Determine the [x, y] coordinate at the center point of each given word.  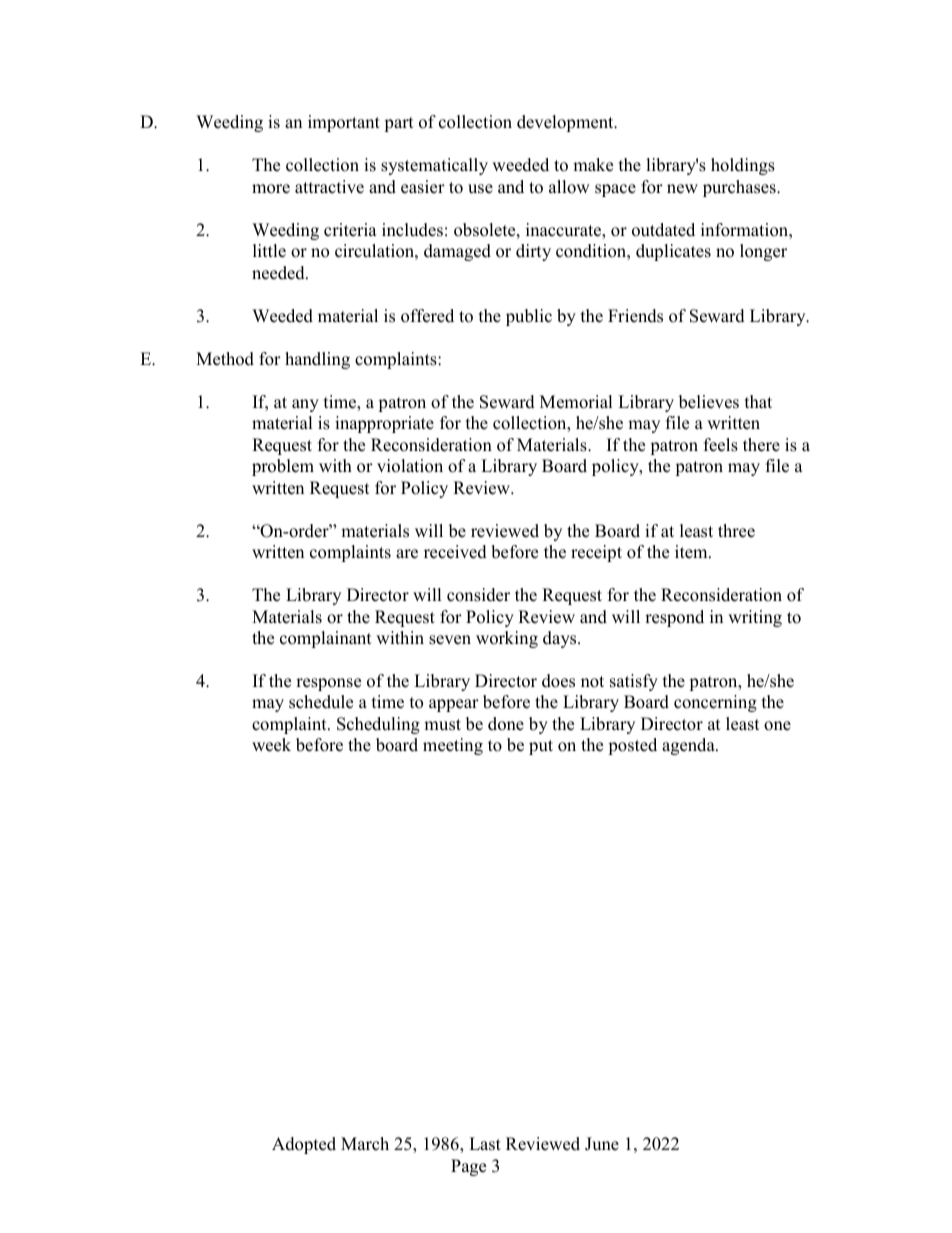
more [271, 189]
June [602, 1144]
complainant [326, 639]
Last [485, 1144]
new [682, 189]
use [480, 189]
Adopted [304, 1145]
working [507, 639]
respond [674, 618]
